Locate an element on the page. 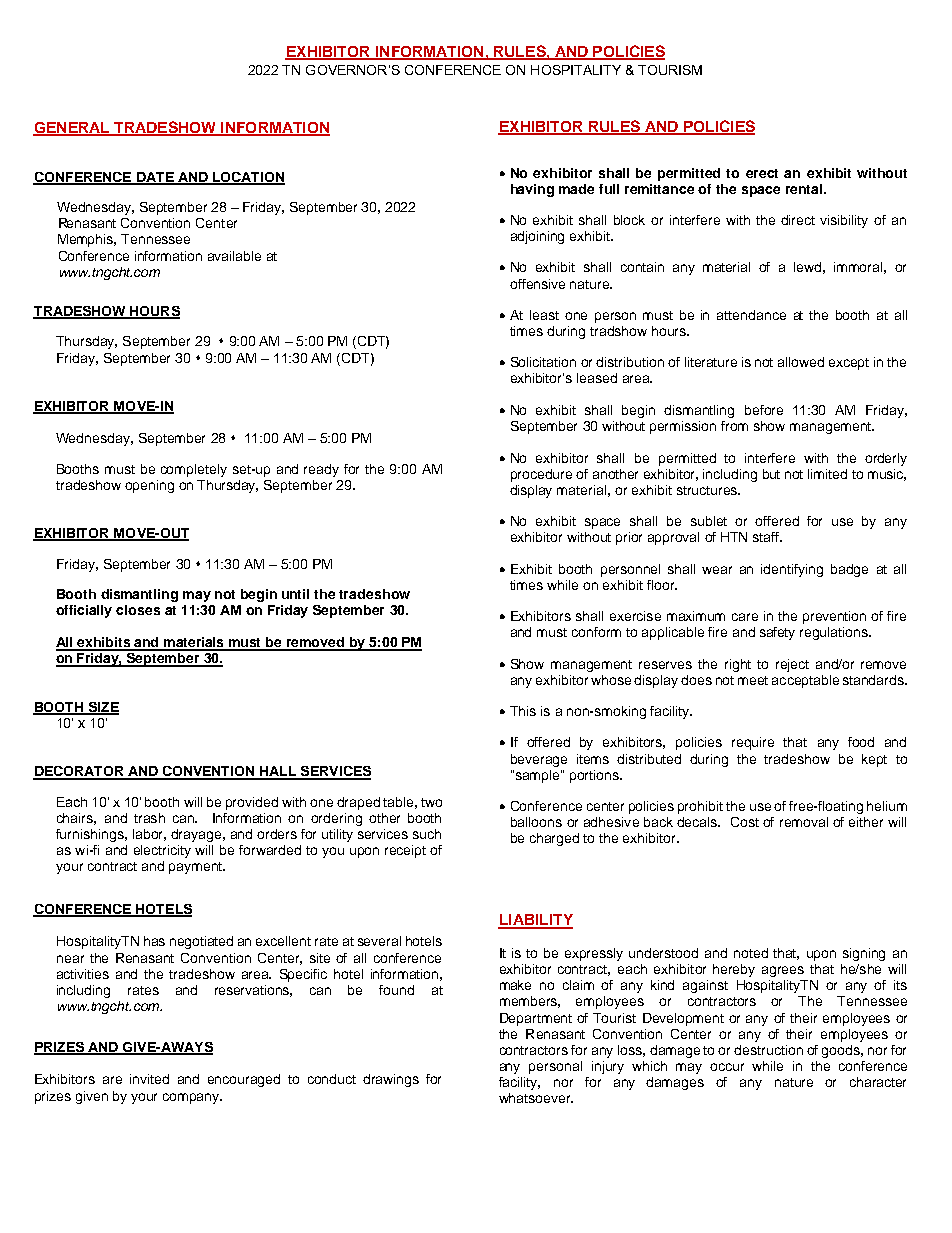 The image size is (952, 1233). beverage is located at coordinates (539, 760).
